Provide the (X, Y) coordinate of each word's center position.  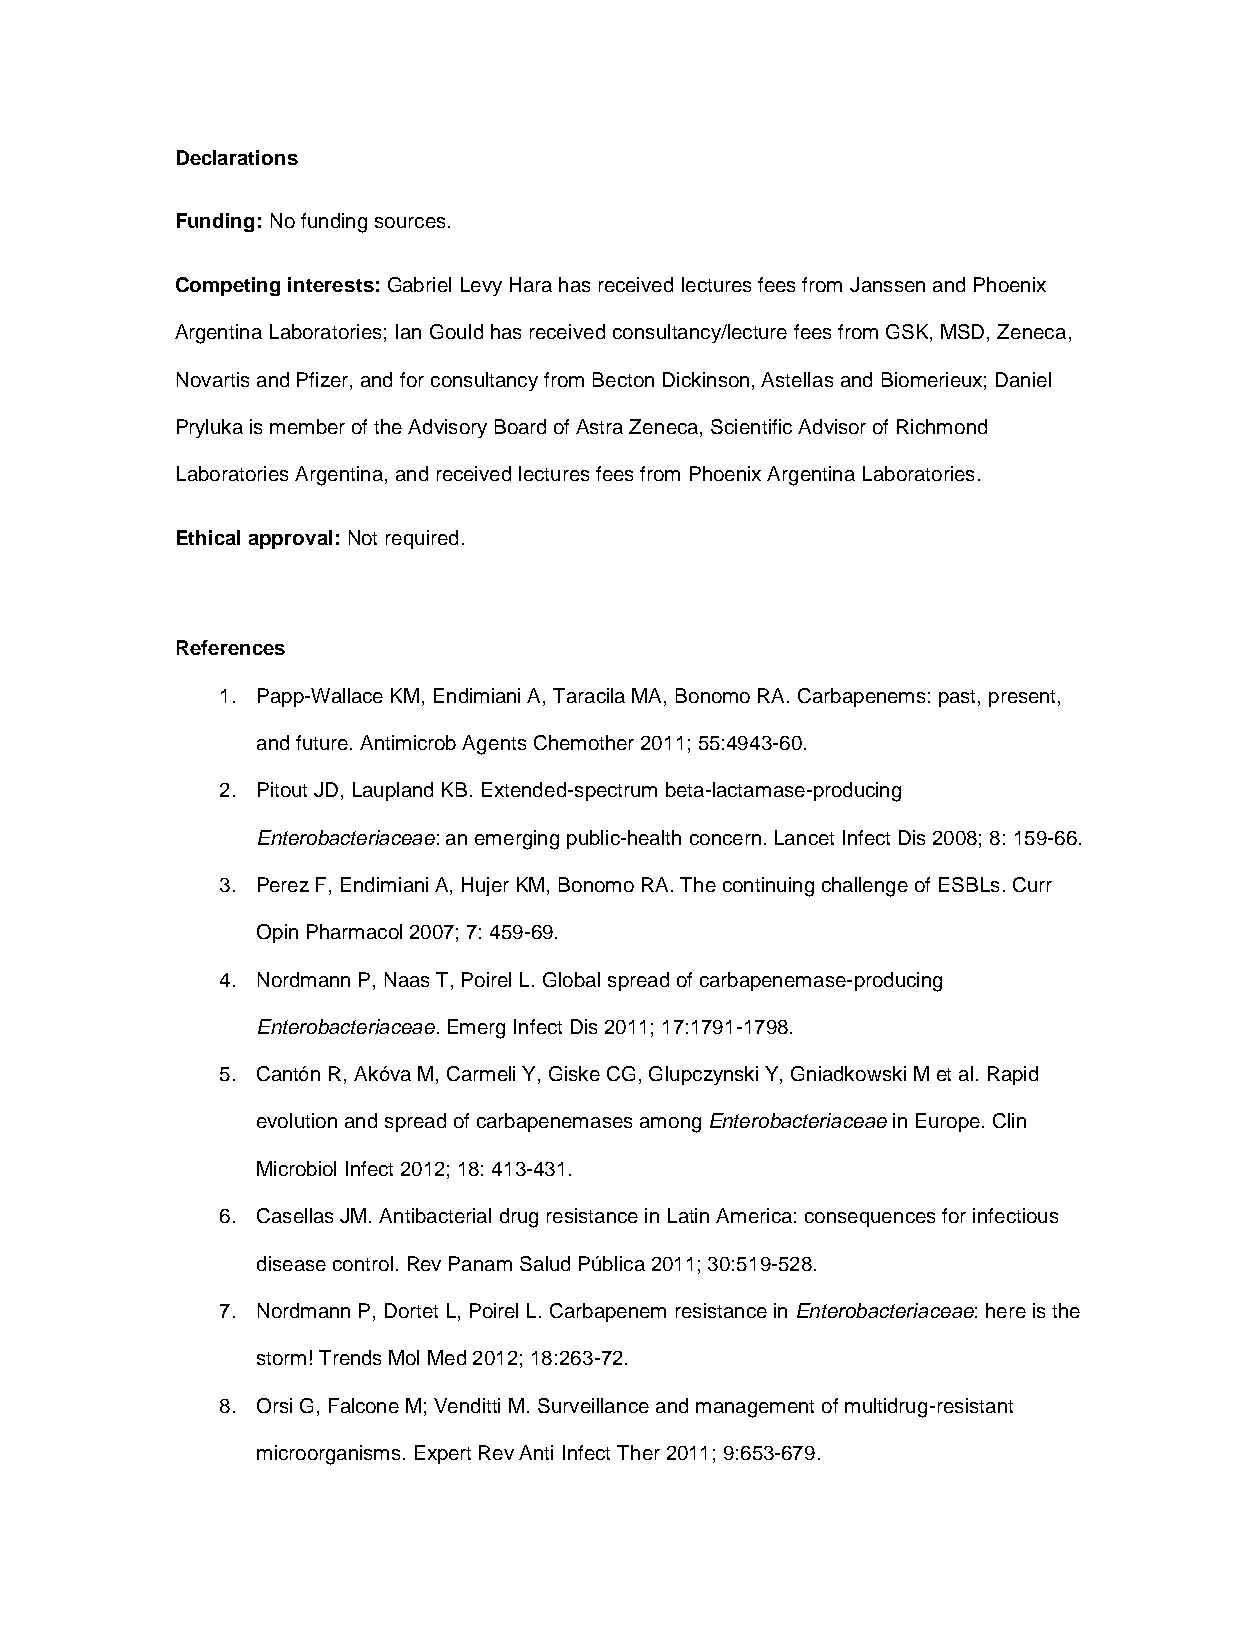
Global (571, 979)
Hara (531, 284)
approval (290, 539)
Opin (277, 933)
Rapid (1013, 1075)
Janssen (887, 284)
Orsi (274, 1405)
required (422, 539)
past (959, 698)
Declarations (237, 157)
